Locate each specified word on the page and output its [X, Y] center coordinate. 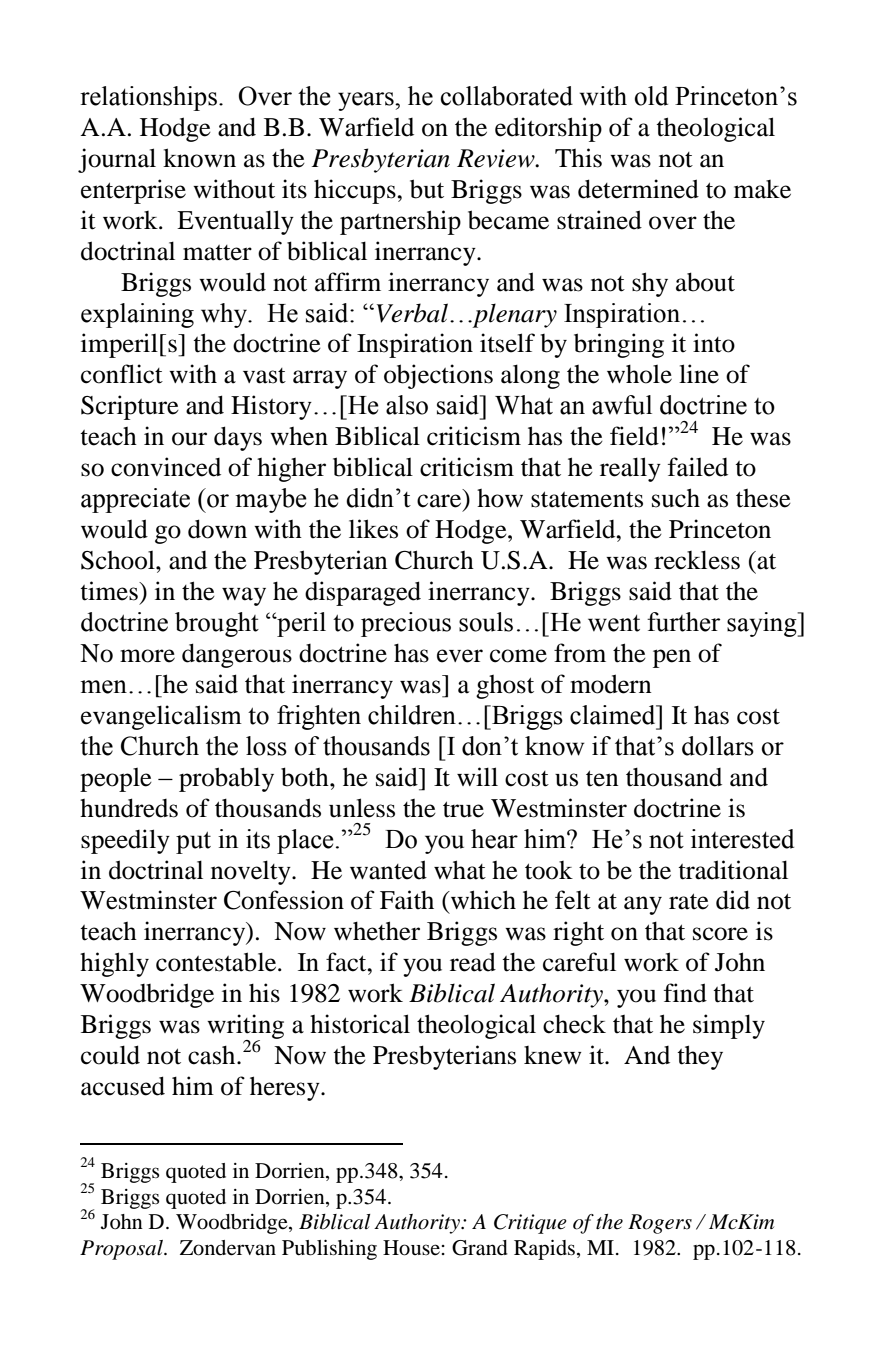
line [699, 374]
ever [460, 656]
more [147, 656]
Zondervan [228, 1248]
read [473, 962]
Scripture [130, 407]
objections [438, 376]
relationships [148, 98]
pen [672, 658]
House [411, 1248]
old [651, 96]
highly [114, 964]
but [427, 189]
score [720, 934]
